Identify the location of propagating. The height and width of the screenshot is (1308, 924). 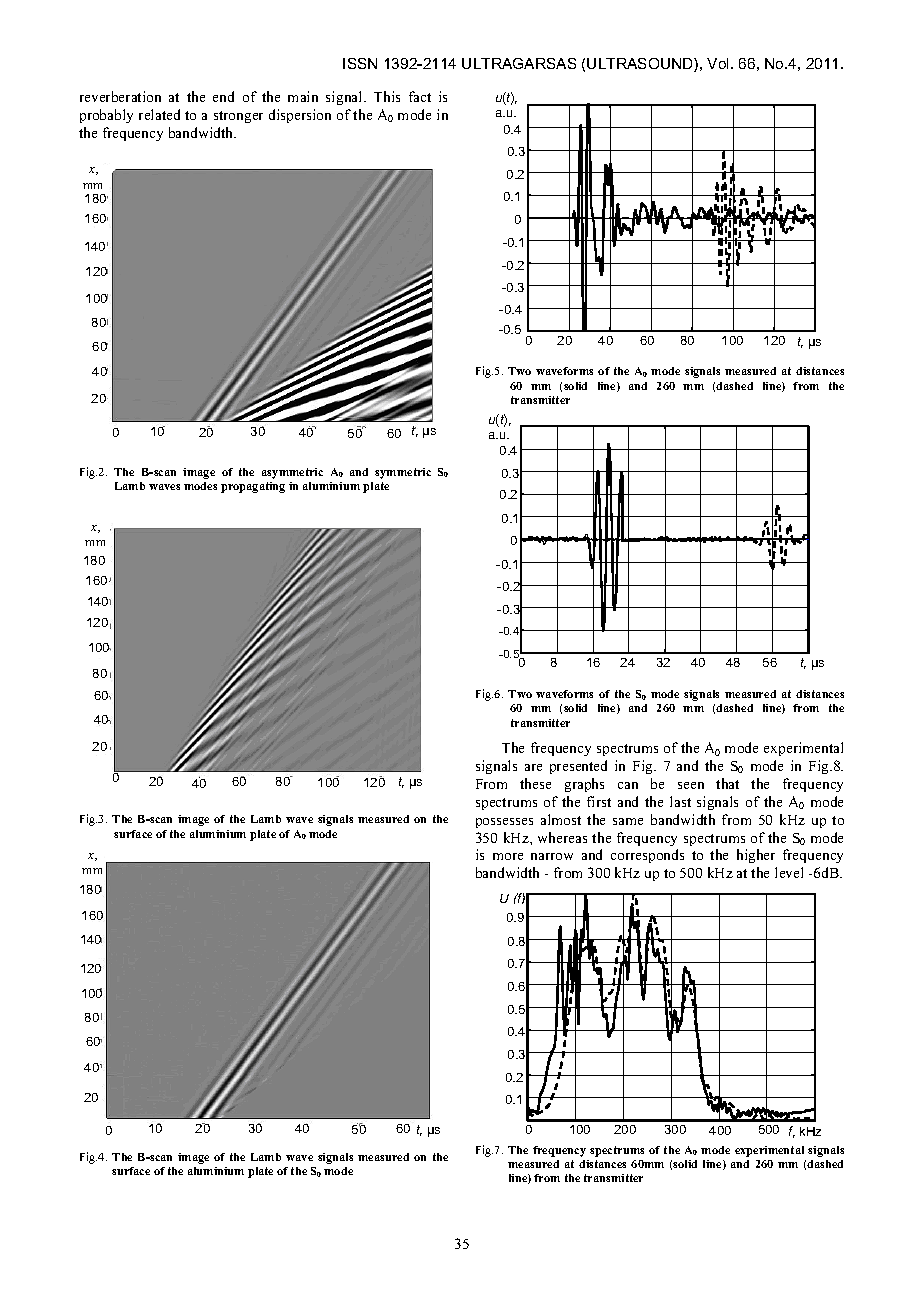
(253, 487).
